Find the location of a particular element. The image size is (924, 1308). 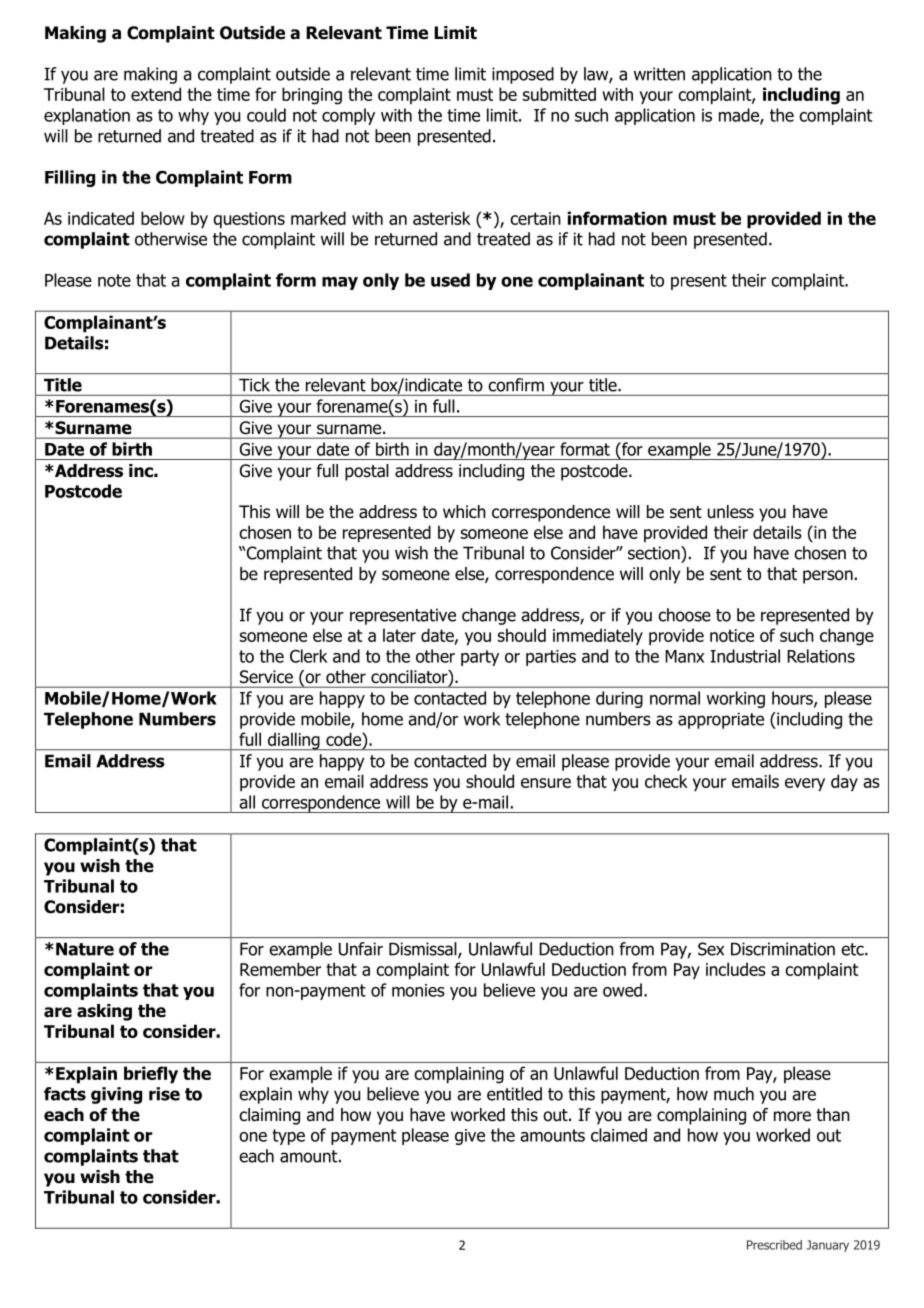

extend is located at coordinates (156, 94).
